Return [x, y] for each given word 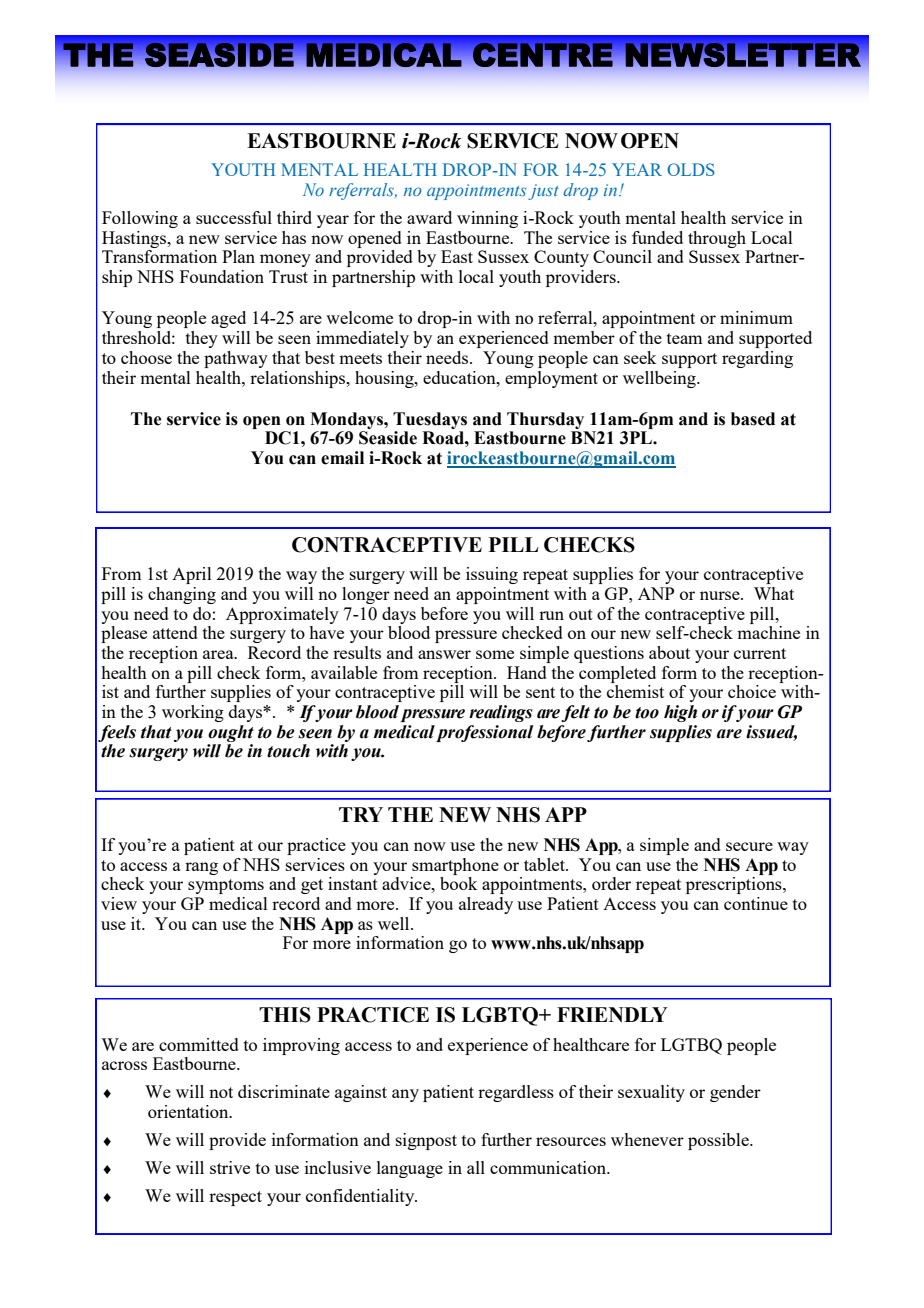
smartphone [455, 866]
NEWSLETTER [743, 55]
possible [719, 1141]
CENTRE [543, 55]
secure [749, 846]
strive [230, 1167]
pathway [236, 359]
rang [201, 868]
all [476, 1167]
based [753, 419]
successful [234, 217]
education [460, 377]
